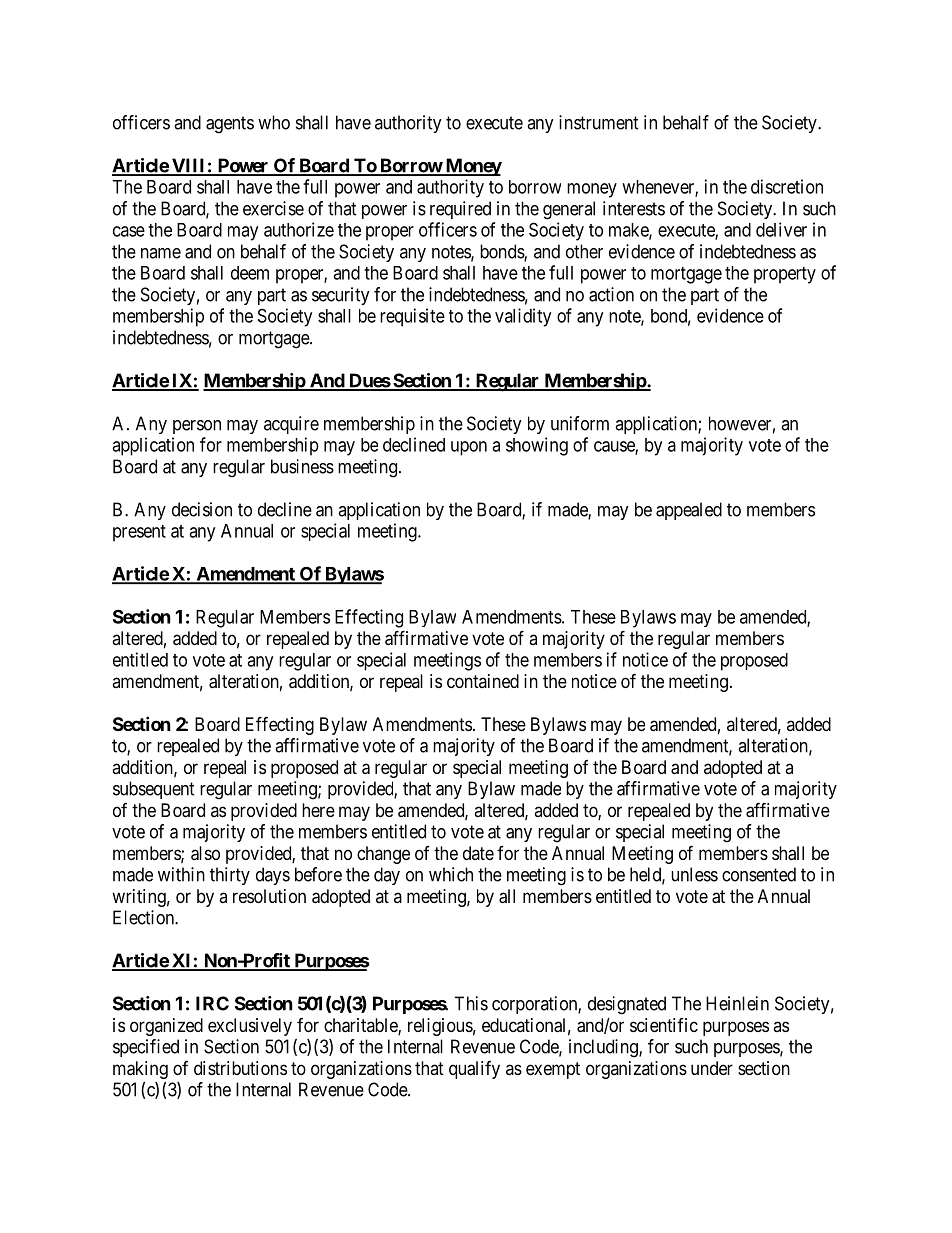  What do you see at coordinates (478, 853) in the screenshot?
I see `date` at bounding box center [478, 853].
